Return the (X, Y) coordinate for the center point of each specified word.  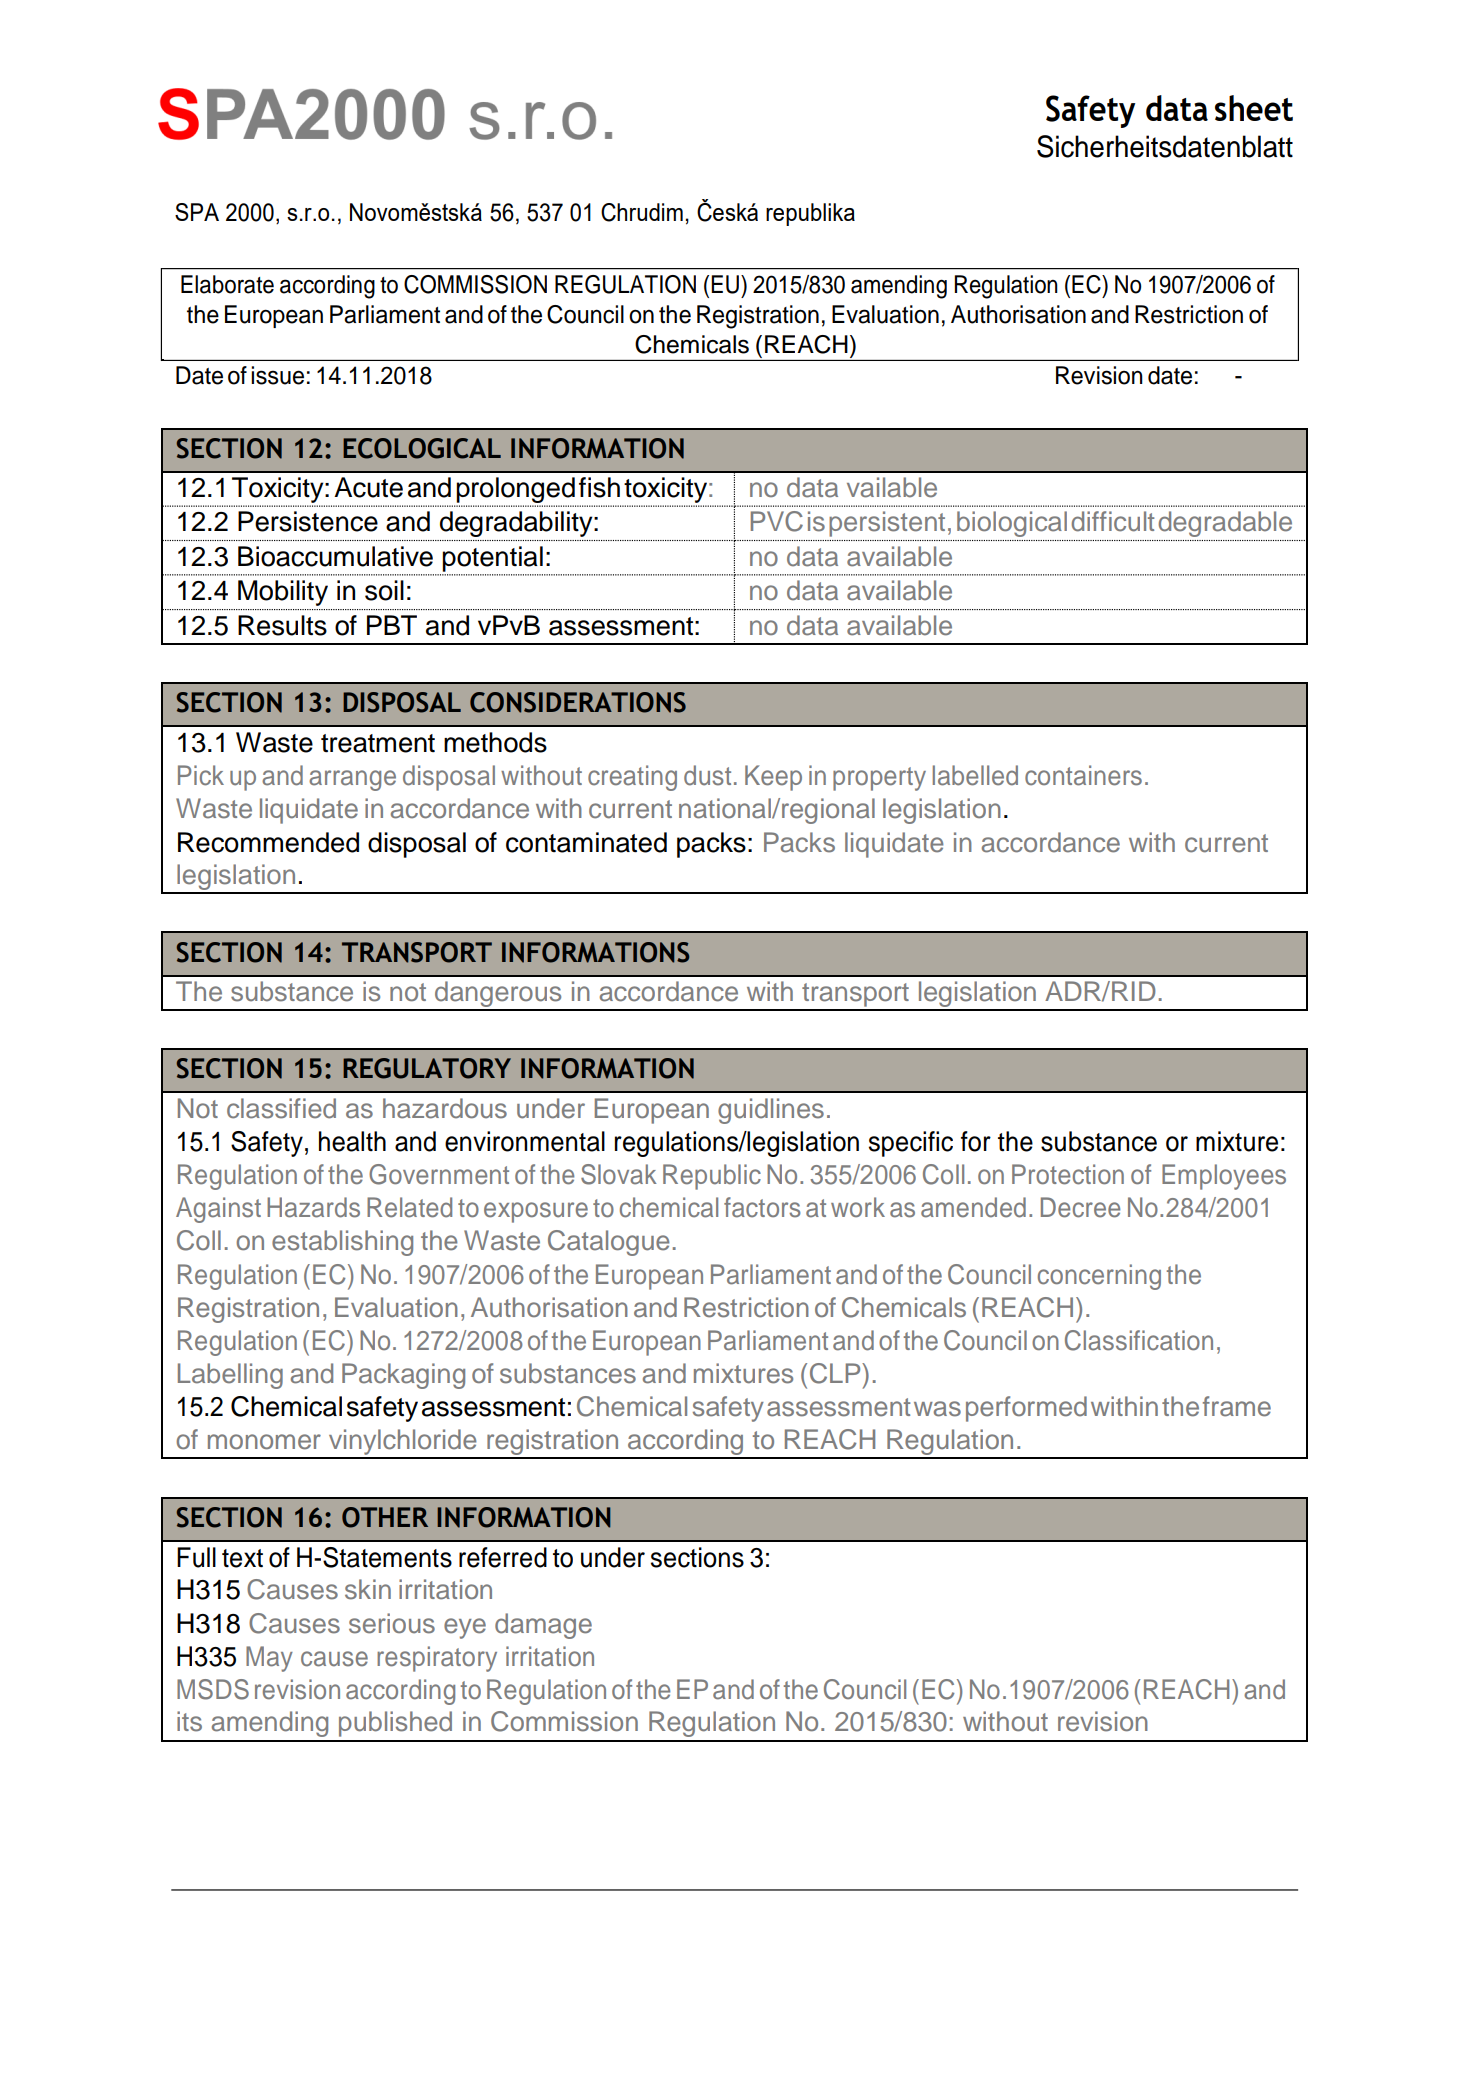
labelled (975, 775)
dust (707, 775)
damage (543, 1626)
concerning (1099, 1277)
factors (762, 1207)
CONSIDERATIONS (578, 702)
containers (1083, 775)
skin (368, 1589)
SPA (197, 212)
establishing (342, 1243)
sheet (1254, 108)
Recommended (268, 842)
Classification (1139, 1340)
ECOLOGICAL (422, 448)
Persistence (308, 521)
